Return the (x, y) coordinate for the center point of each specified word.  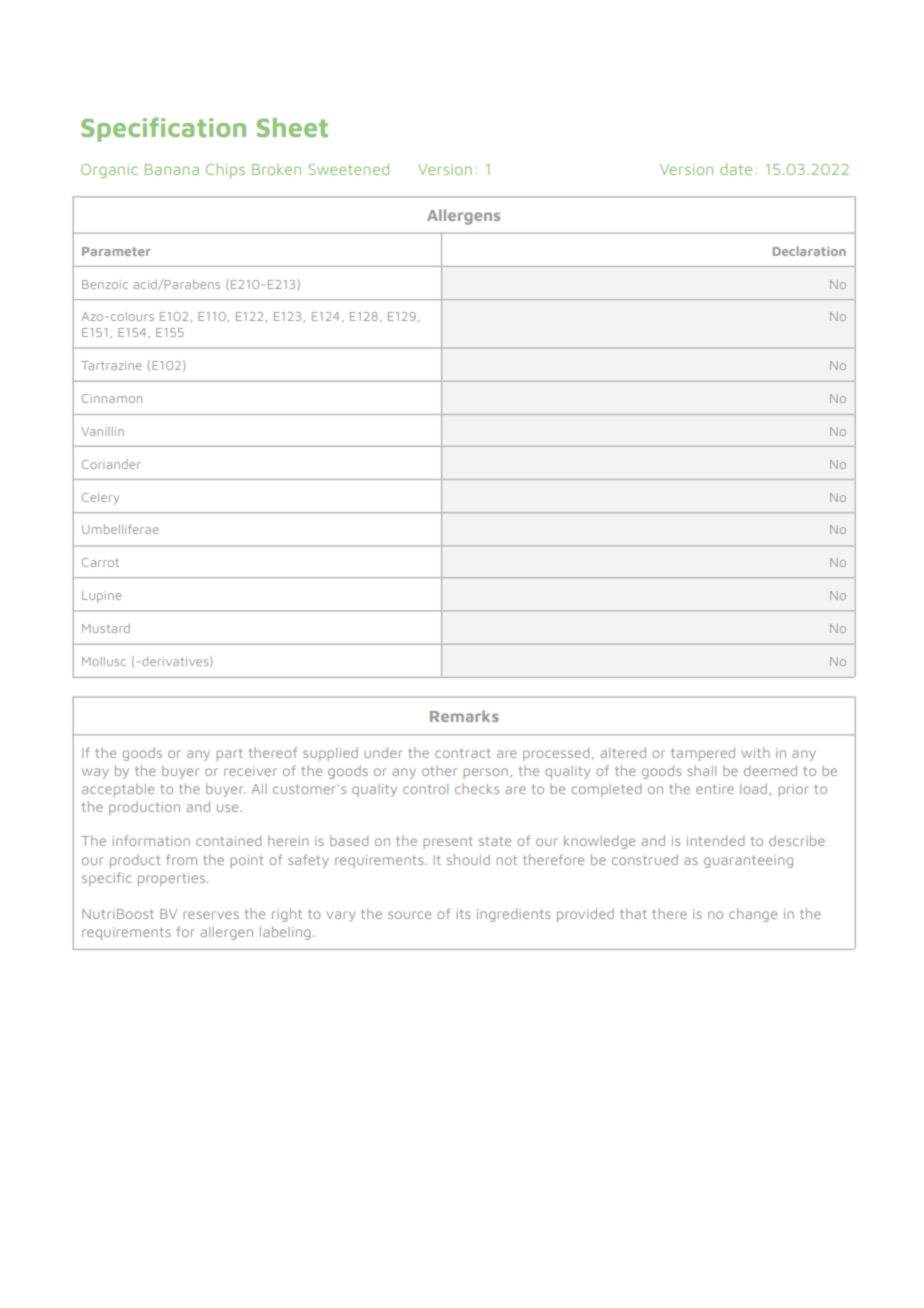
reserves (211, 915)
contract (463, 753)
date (736, 169)
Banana (172, 169)
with (755, 752)
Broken (276, 169)
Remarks (464, 716)
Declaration (809, 251)
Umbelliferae (120, 529)
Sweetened (348, 169)
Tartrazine (111, 365)
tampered (703, 754)
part (229, 754)
